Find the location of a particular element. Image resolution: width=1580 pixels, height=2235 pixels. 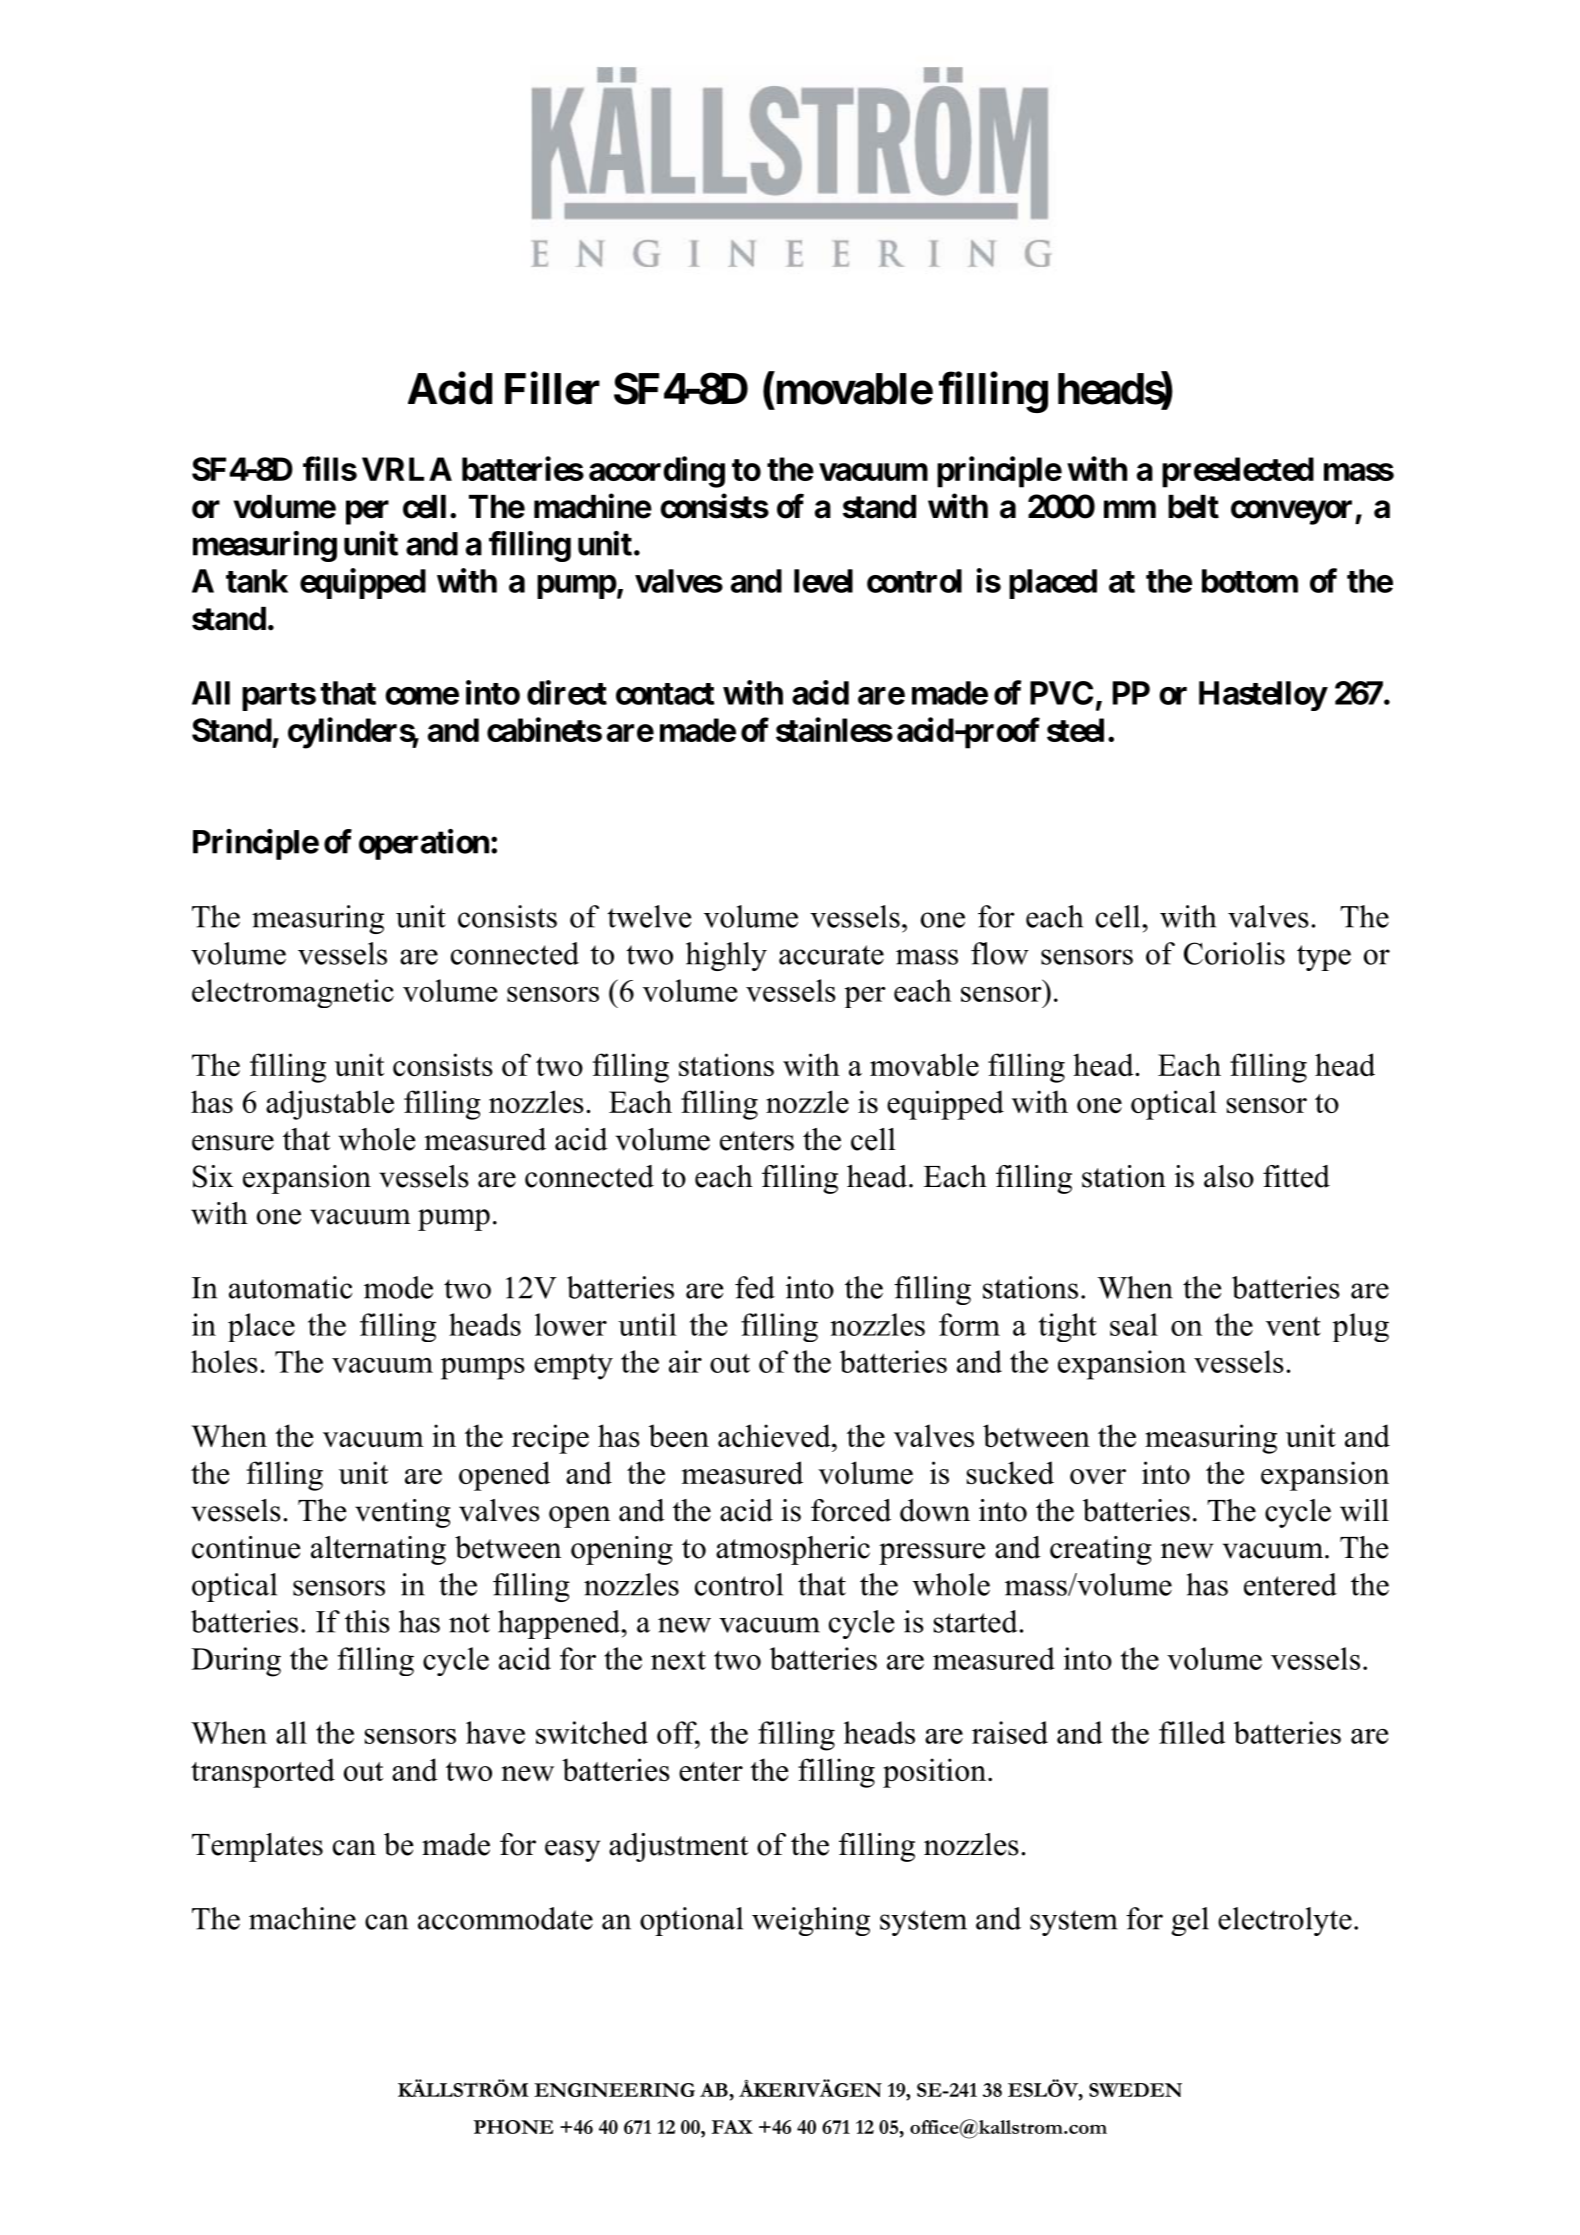

VRLA is located at coordinates (407, 469).
